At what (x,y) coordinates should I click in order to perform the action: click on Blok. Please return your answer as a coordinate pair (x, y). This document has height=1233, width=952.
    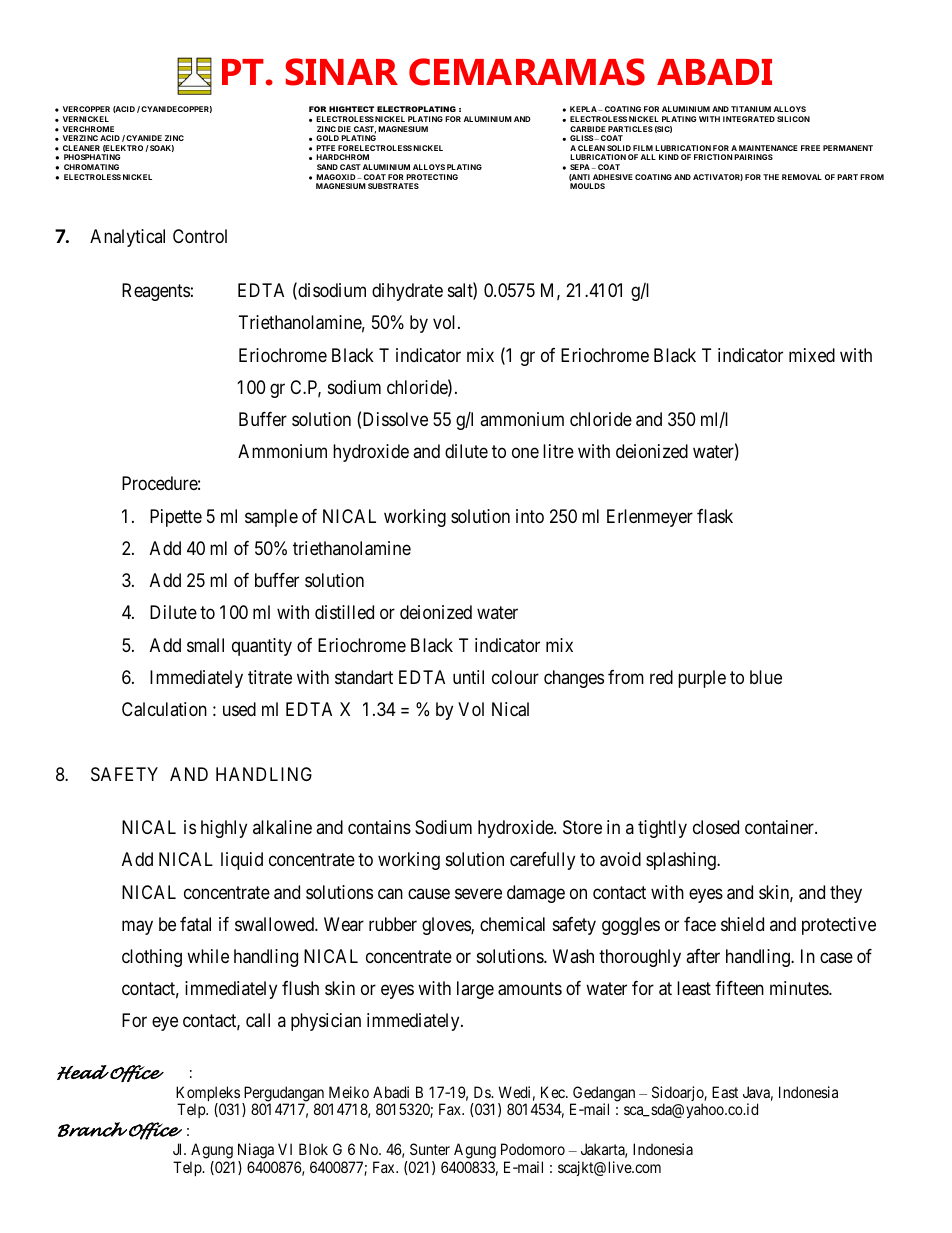
    Looking at the image, I should click on (313, 1149).
